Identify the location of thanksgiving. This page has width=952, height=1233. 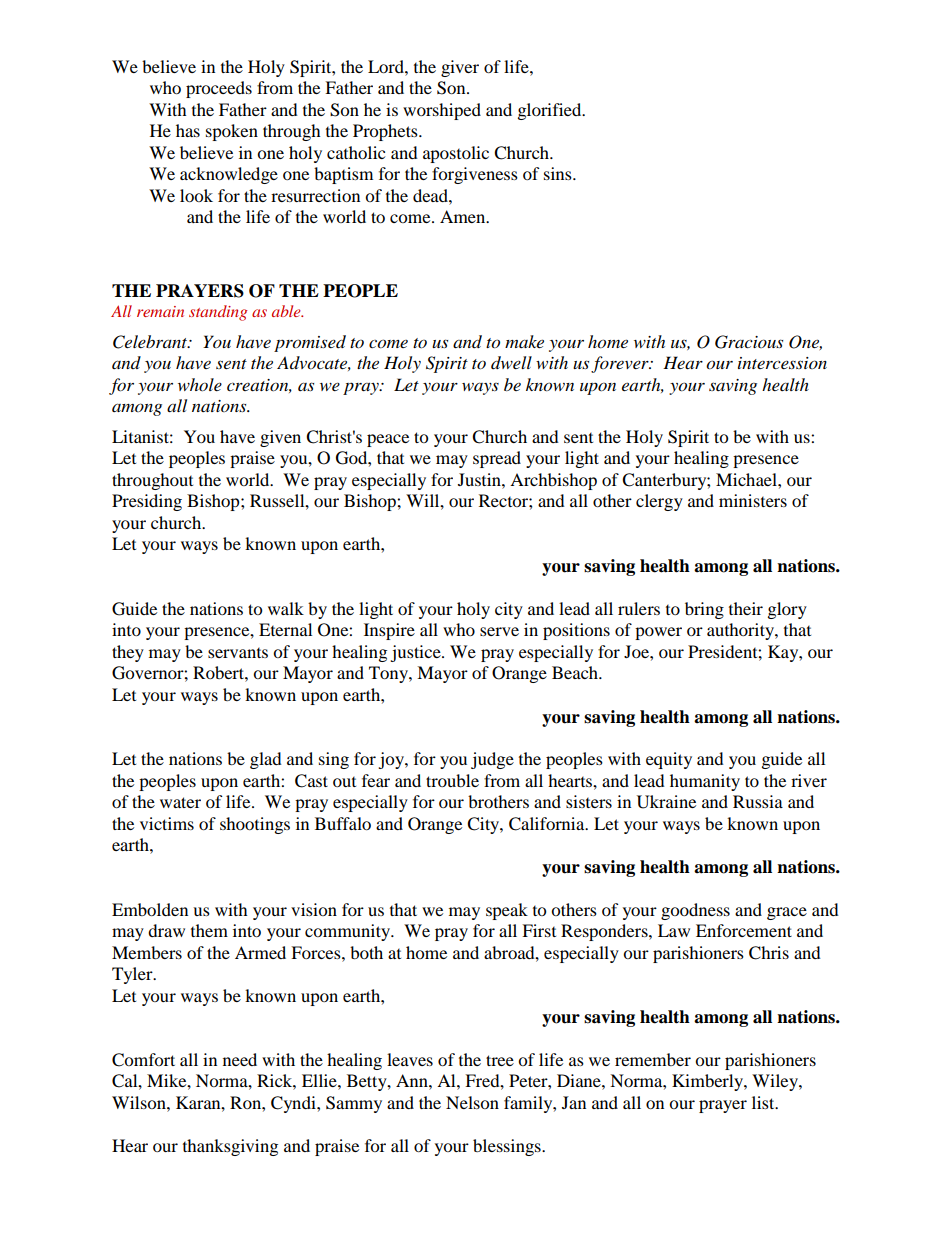
(230, 1147).
